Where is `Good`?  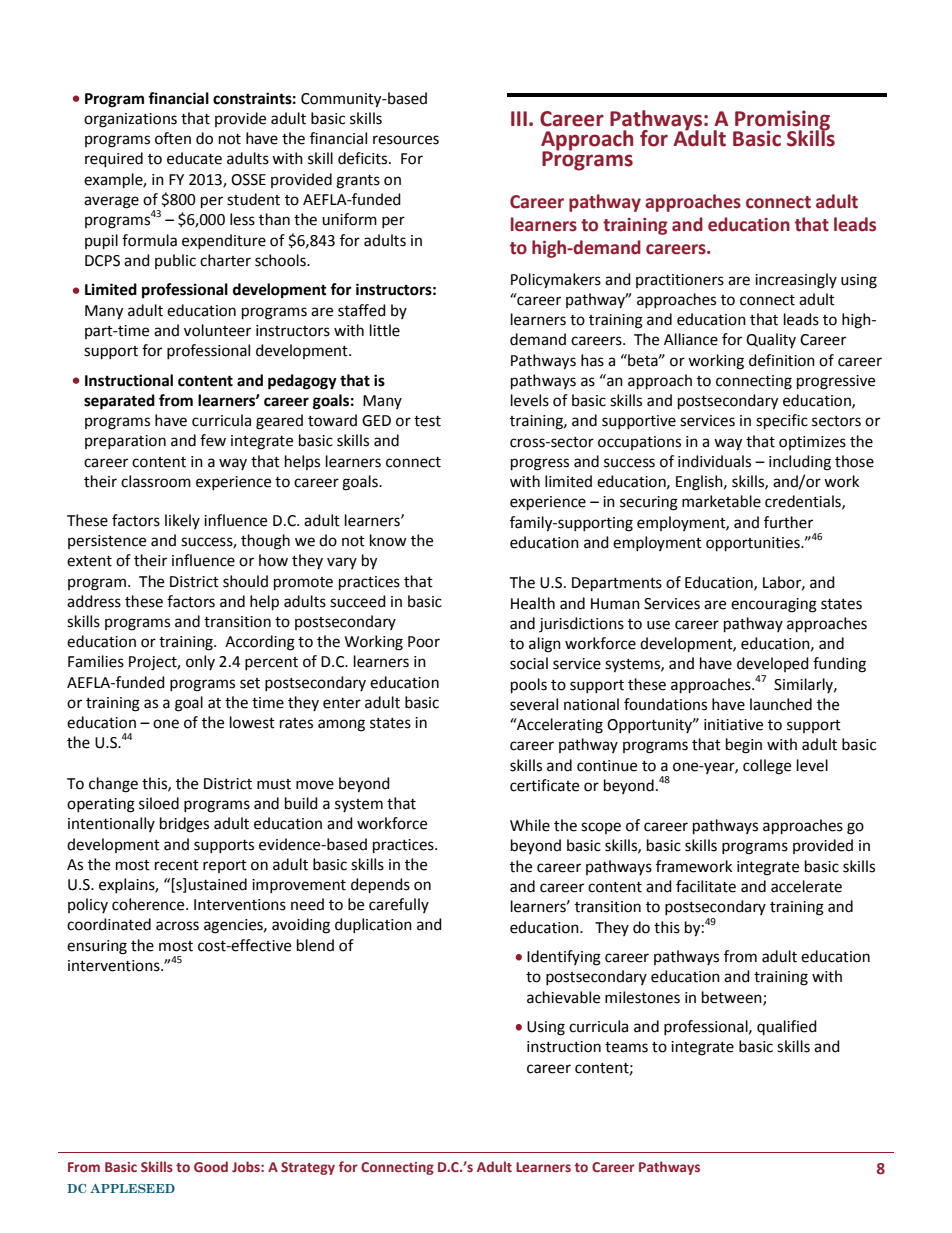
Good is located at coordinates (211, 1166).
